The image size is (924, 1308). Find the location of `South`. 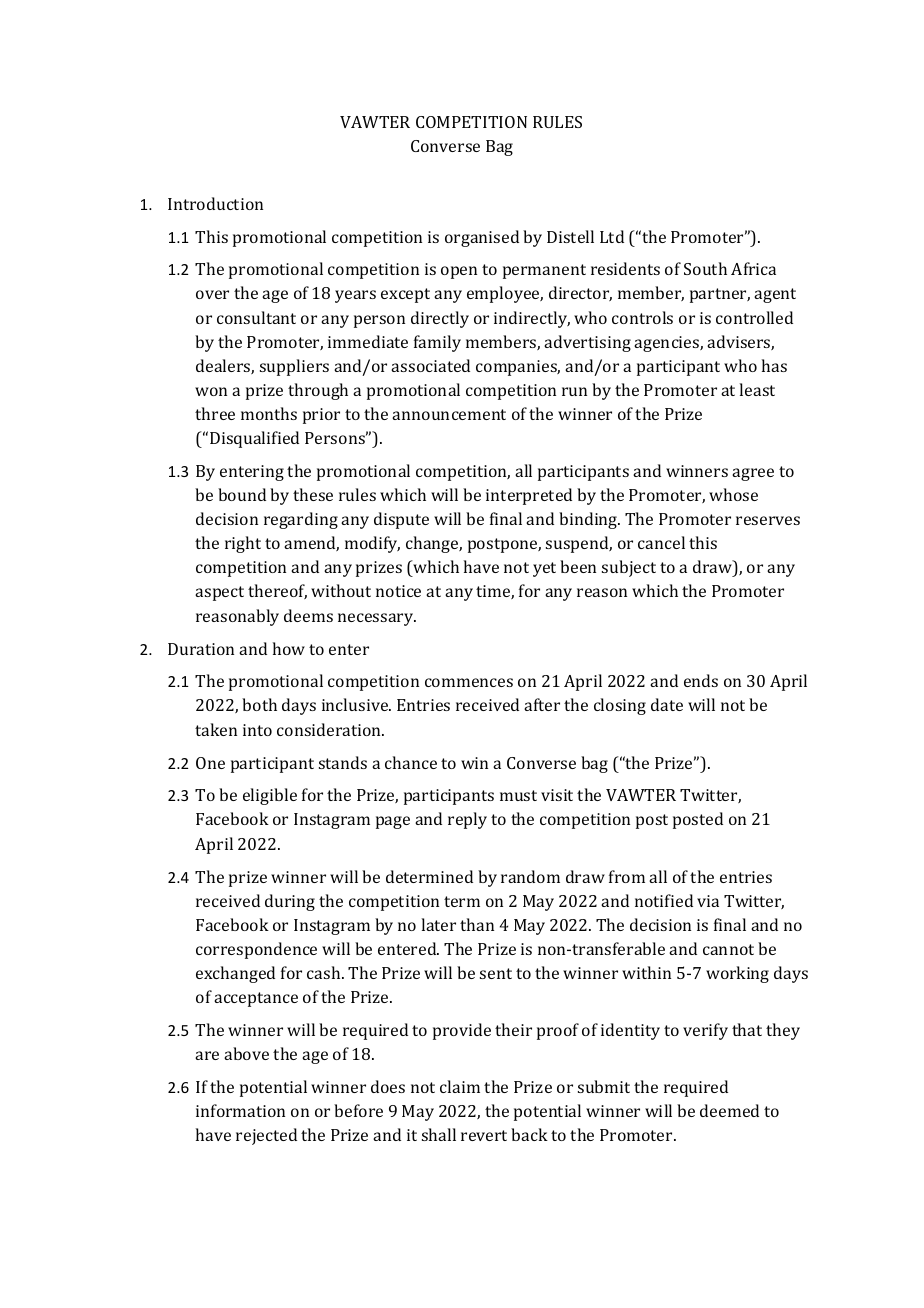

South is located at coordinates (705, 268).
